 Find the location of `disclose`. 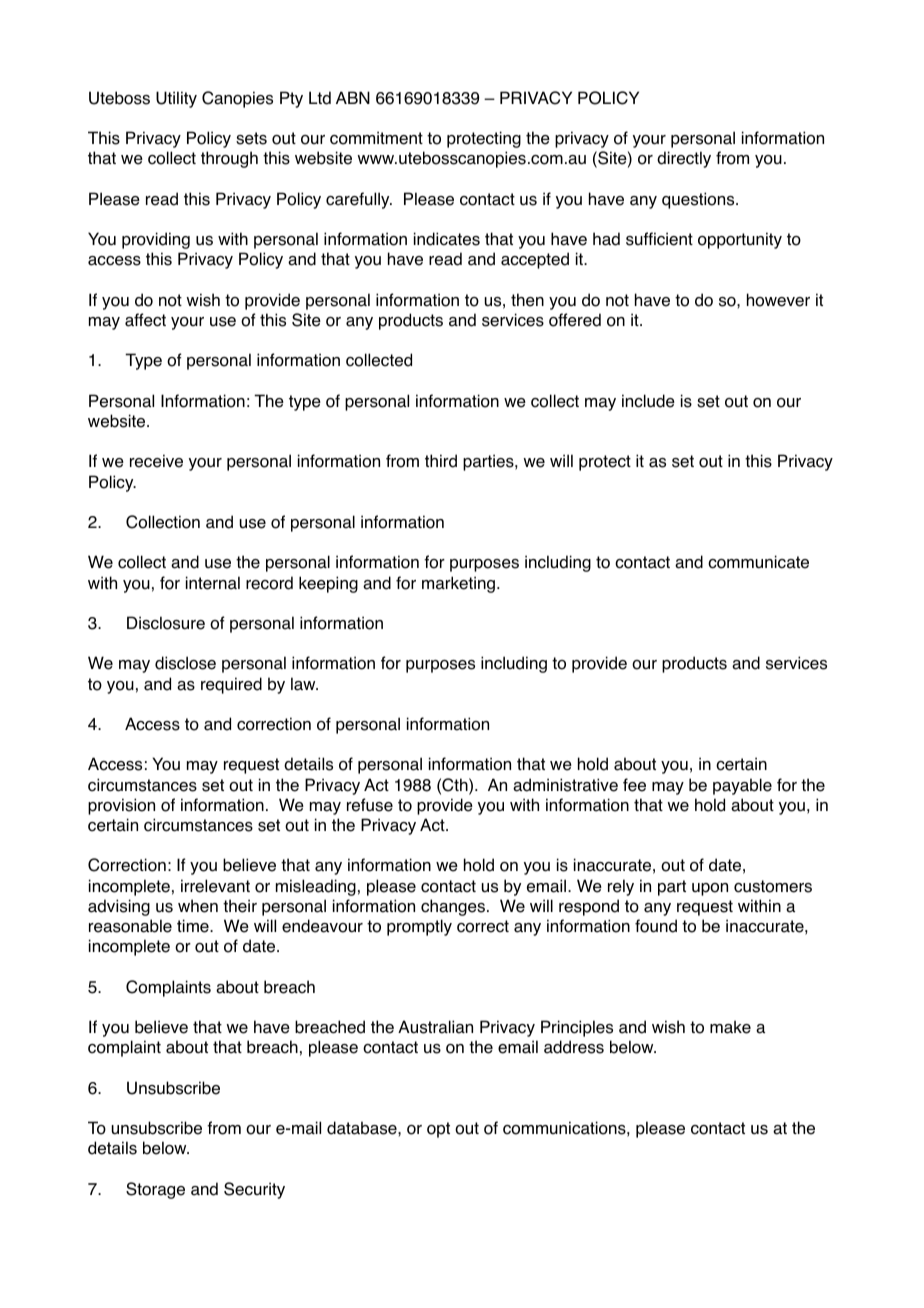

disclose is located at coordinates (185, 663).
